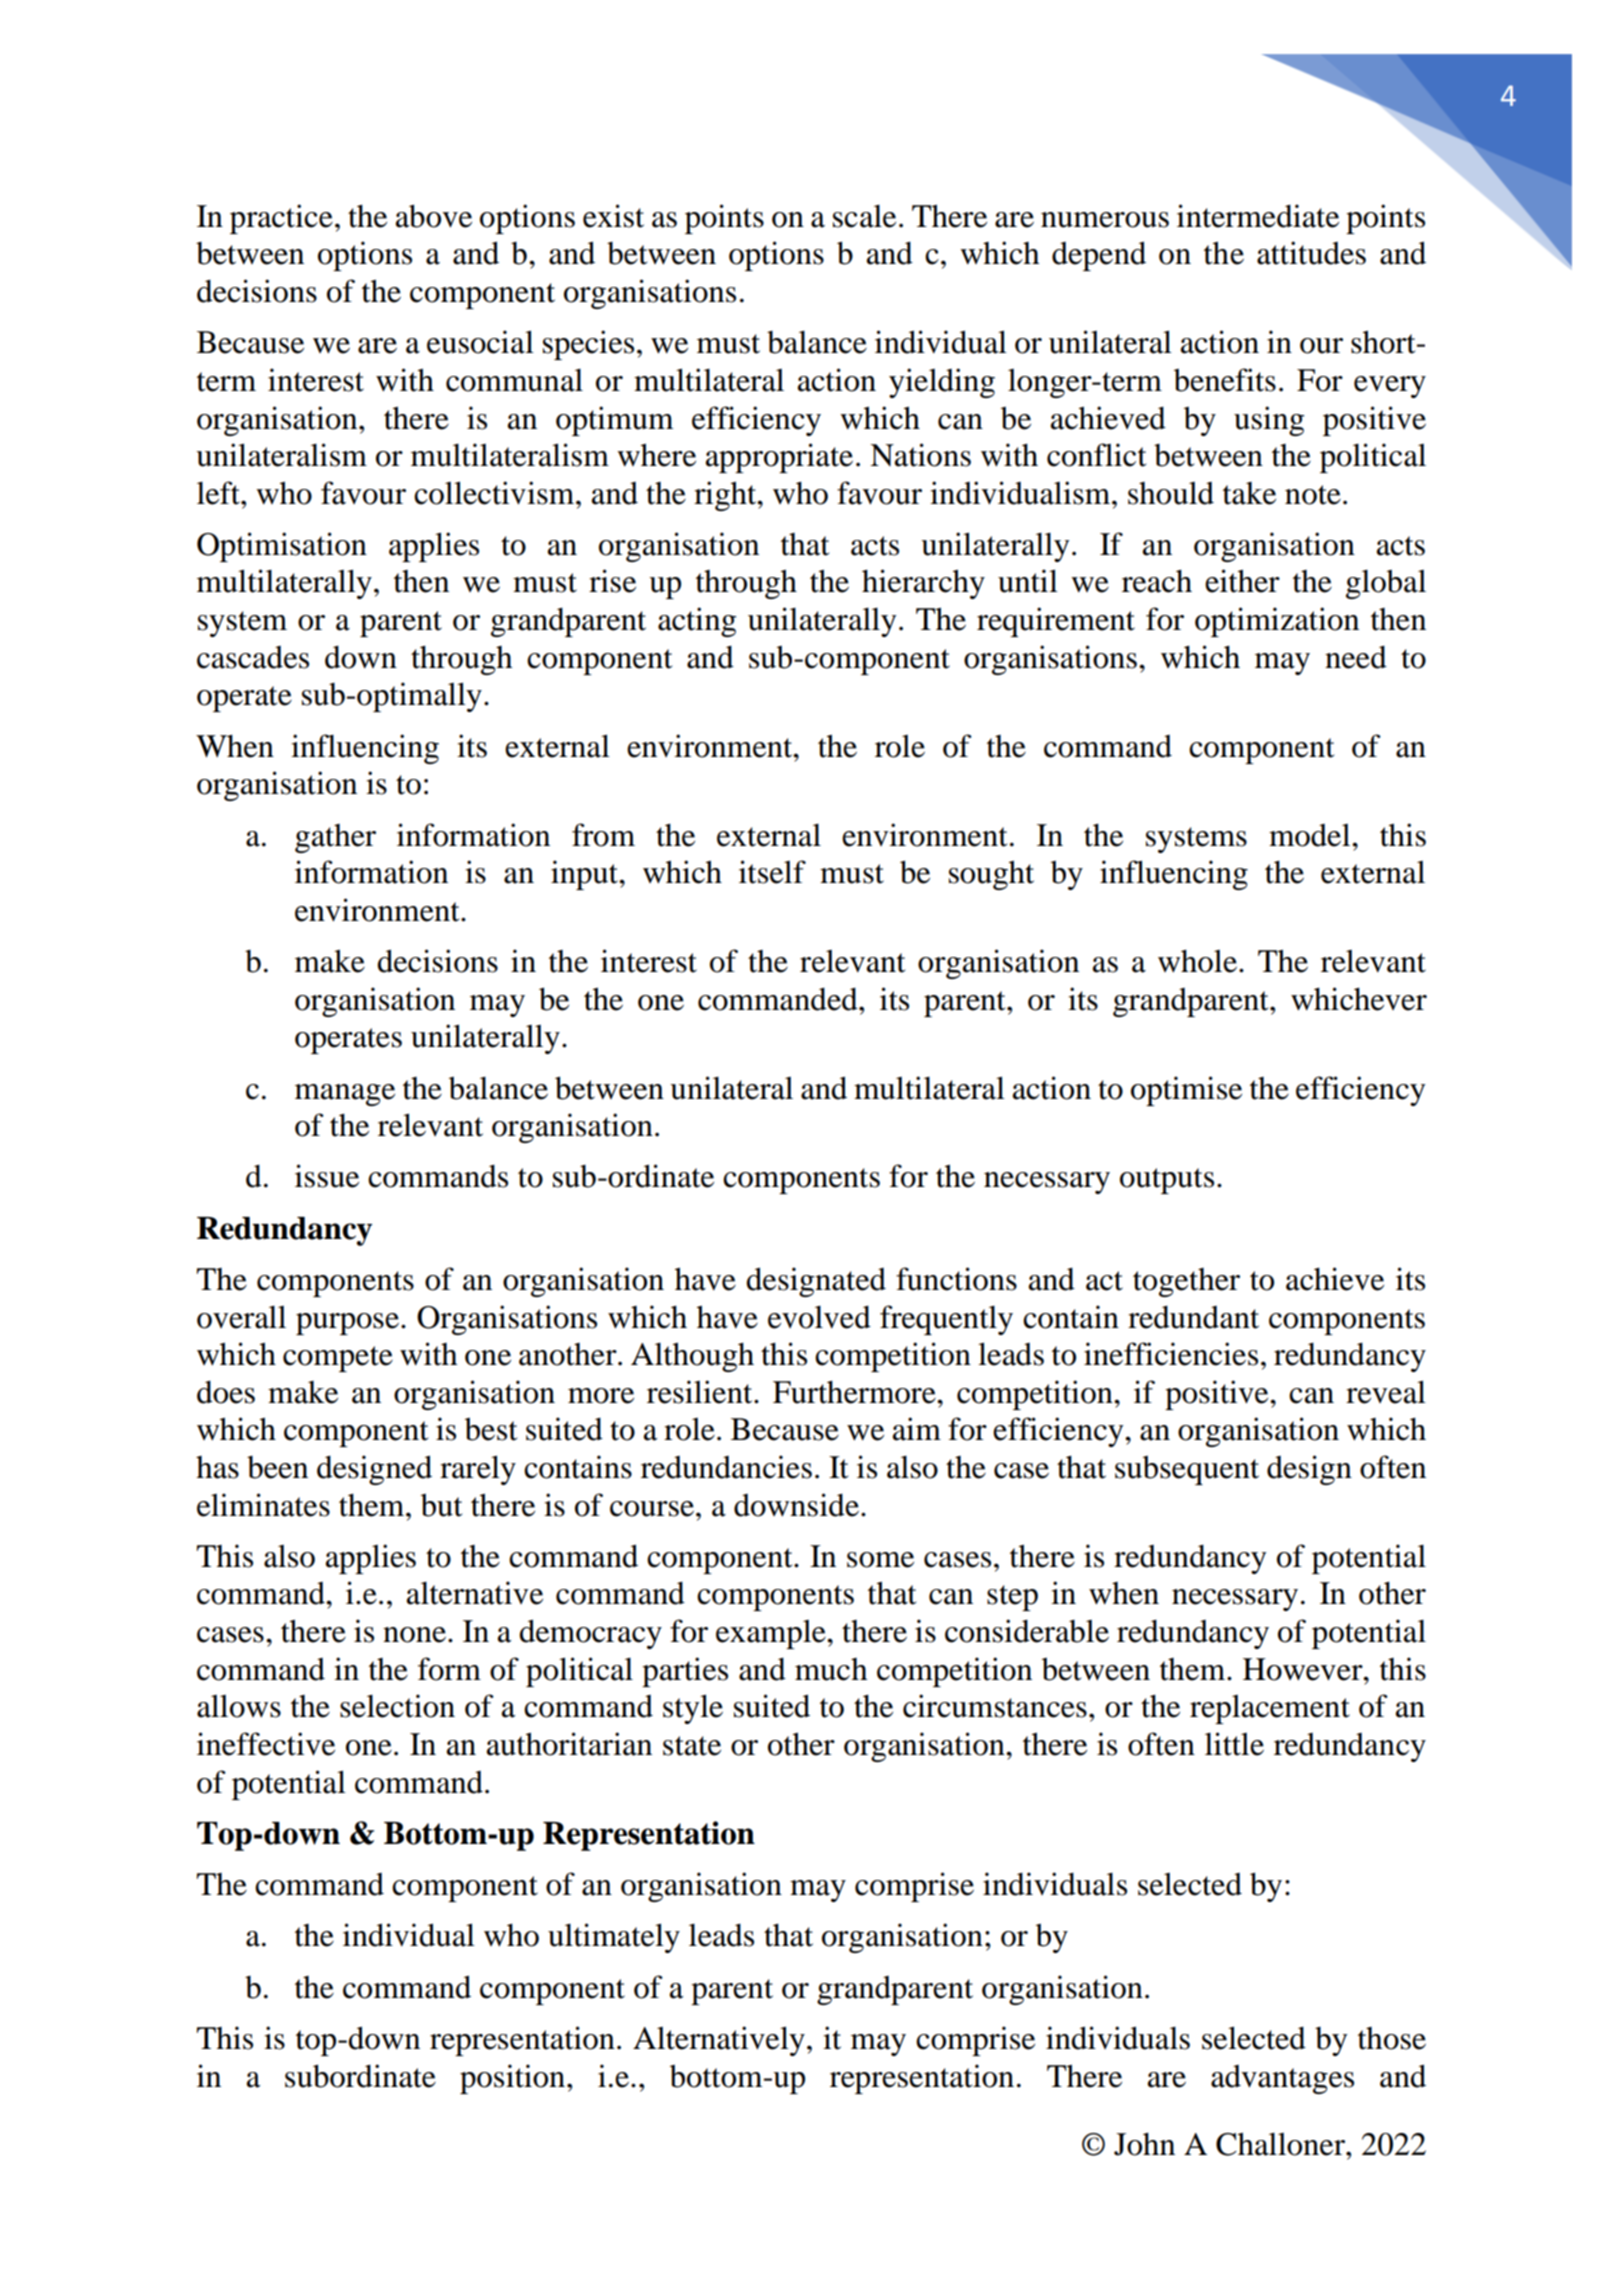 This page has height=2295, width=1623. Describe the element at coordinates (1193, 1317) in the page. I see `redundant` at that location.
